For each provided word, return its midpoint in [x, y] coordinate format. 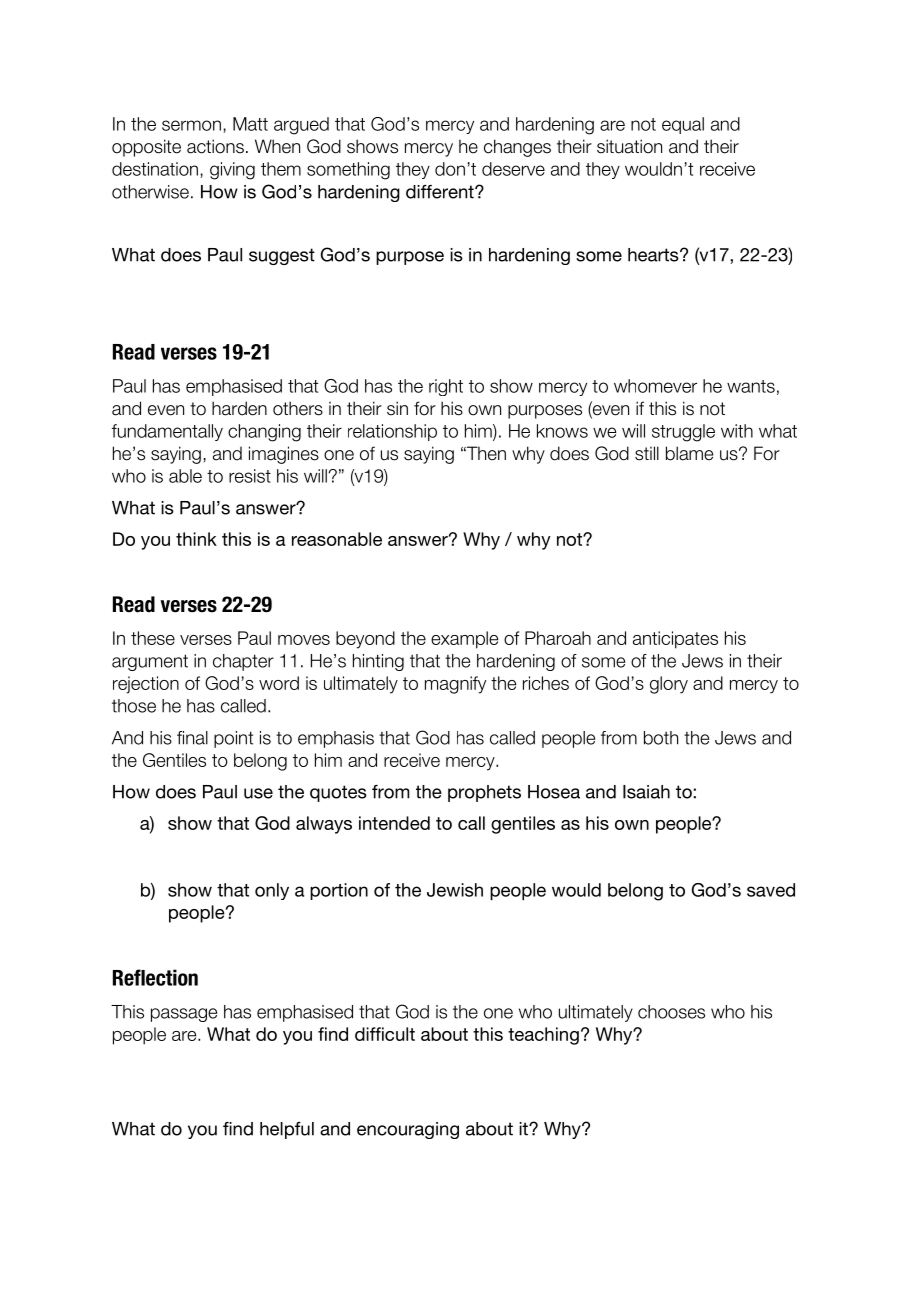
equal [683, 125]
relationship [392, 432]
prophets [484, 793]
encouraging [408, 1130]
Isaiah [646, 792]
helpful [287, 1130]
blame [689, 453]
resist [250, 476]
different [441, 192]
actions [215, 146]
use [258, 793]
